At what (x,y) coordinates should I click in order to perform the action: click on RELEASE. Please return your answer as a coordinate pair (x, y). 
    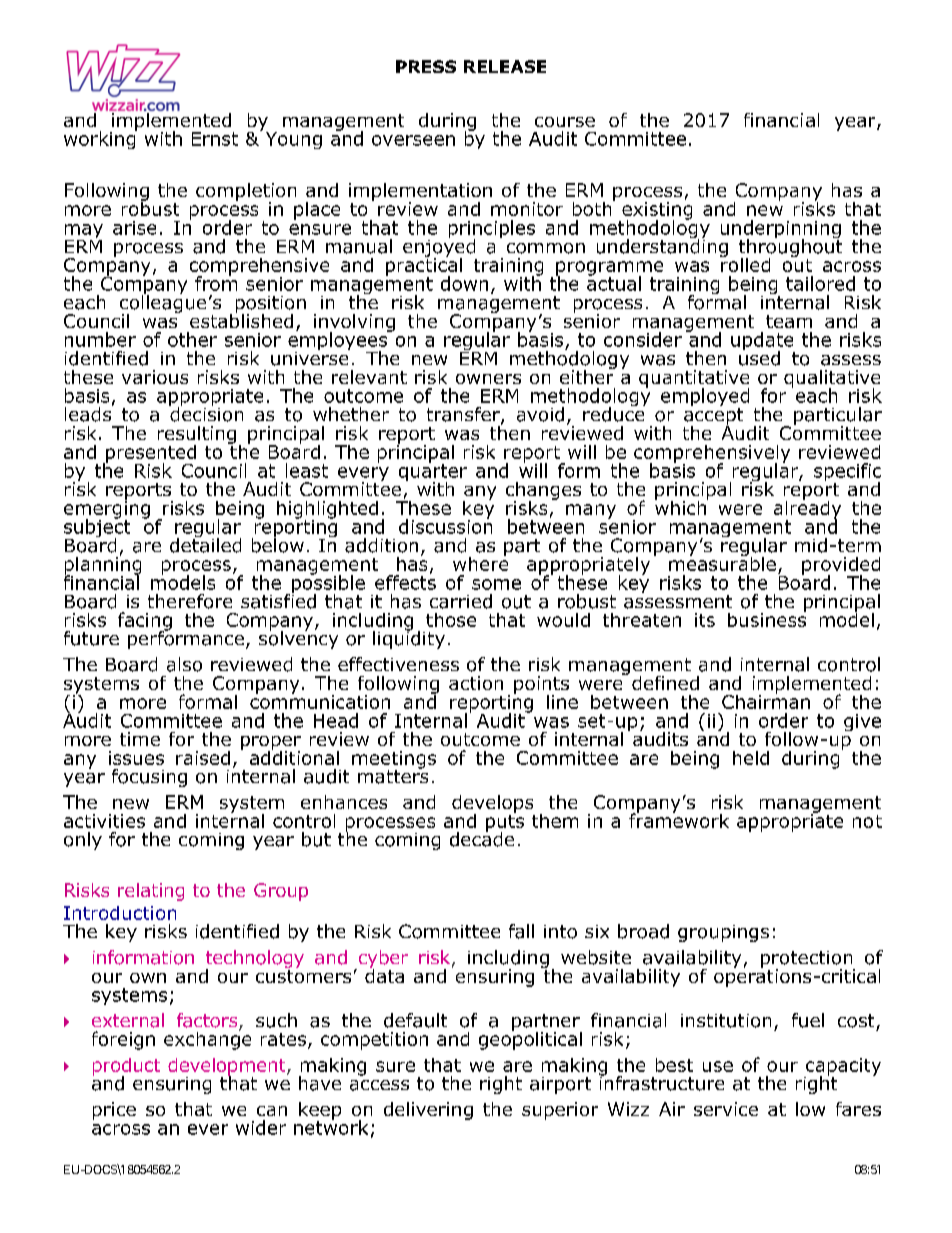
    Looking at the image, I should click on (505, 66).
